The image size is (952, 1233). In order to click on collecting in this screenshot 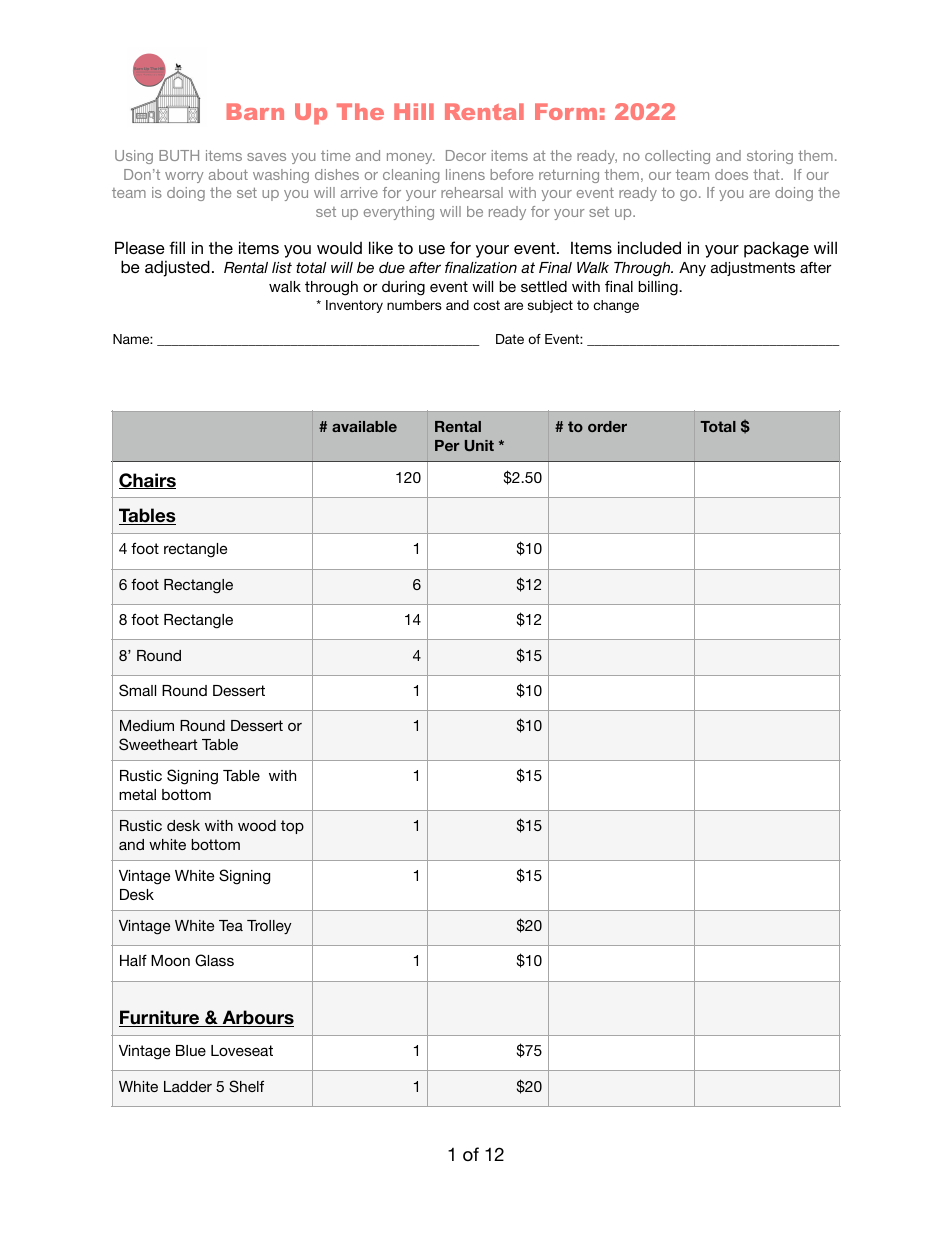, I will do `click(677, 157)`.
